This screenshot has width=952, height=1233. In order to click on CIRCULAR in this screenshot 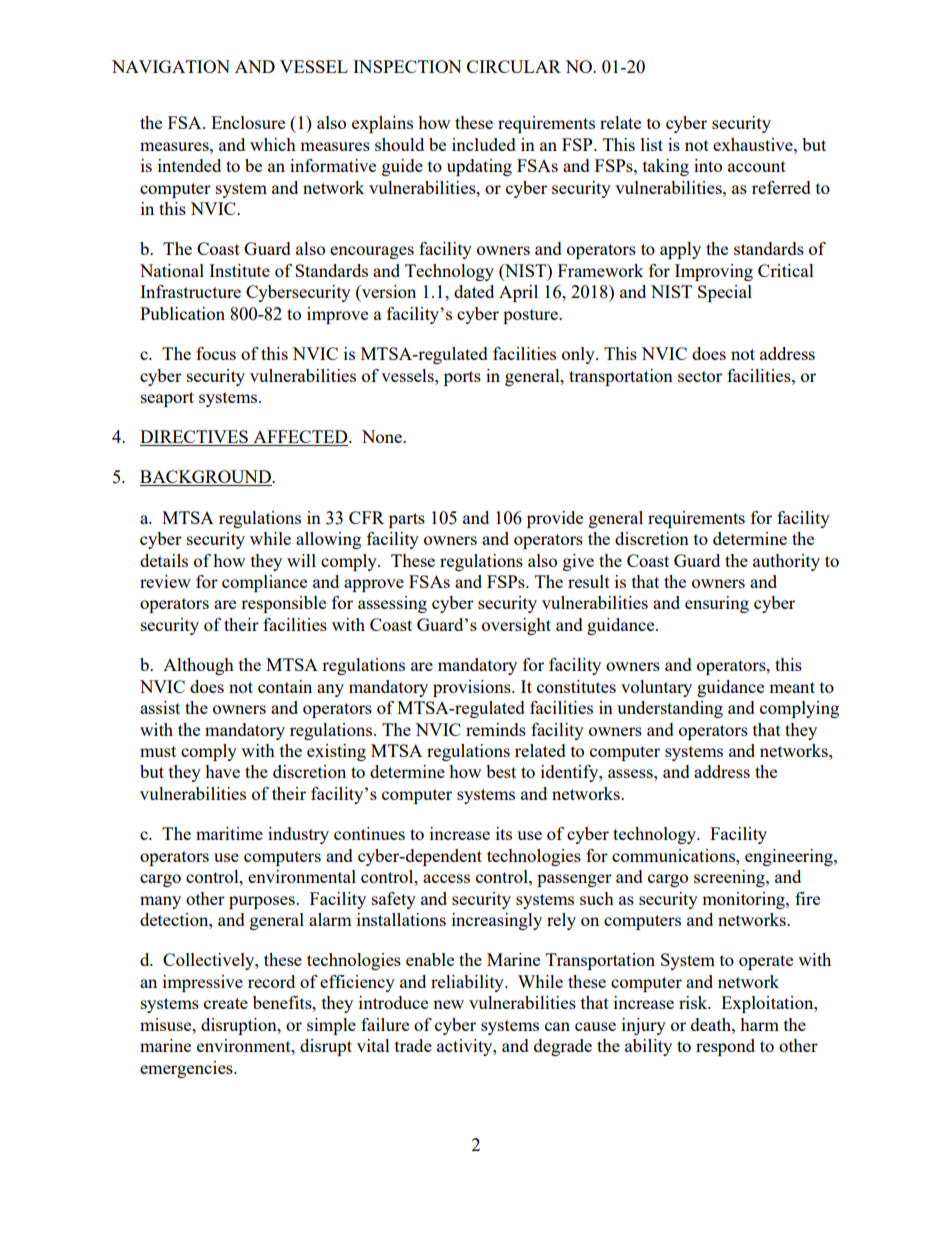, I will do `click(514, 66)`.
